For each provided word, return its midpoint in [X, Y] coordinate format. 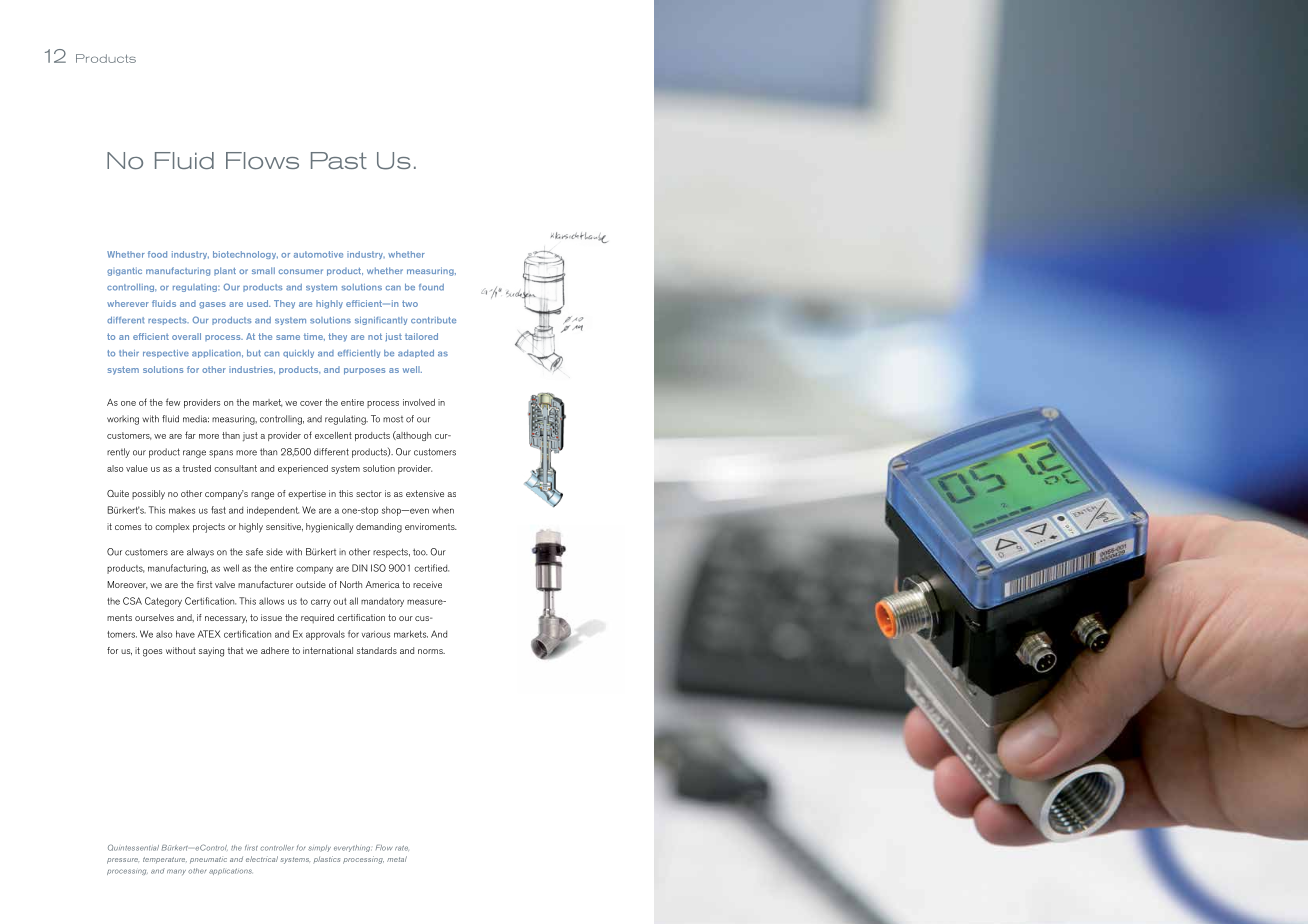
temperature [165, 860]
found [431, 287]
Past [339, 160]
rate [402, 848]
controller [276, 848]
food [157, 254]
